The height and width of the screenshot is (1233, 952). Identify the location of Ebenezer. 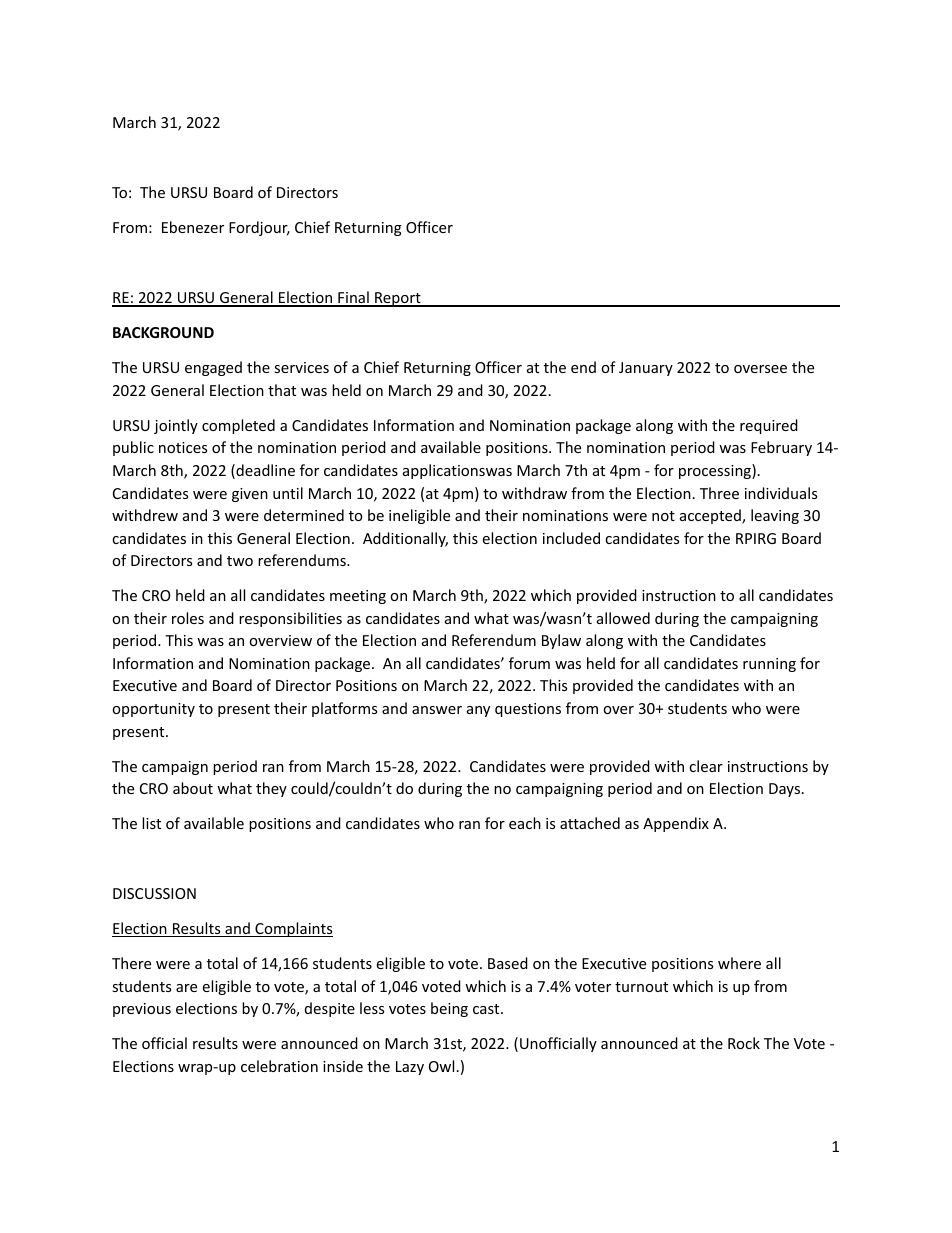
(193, 227).
